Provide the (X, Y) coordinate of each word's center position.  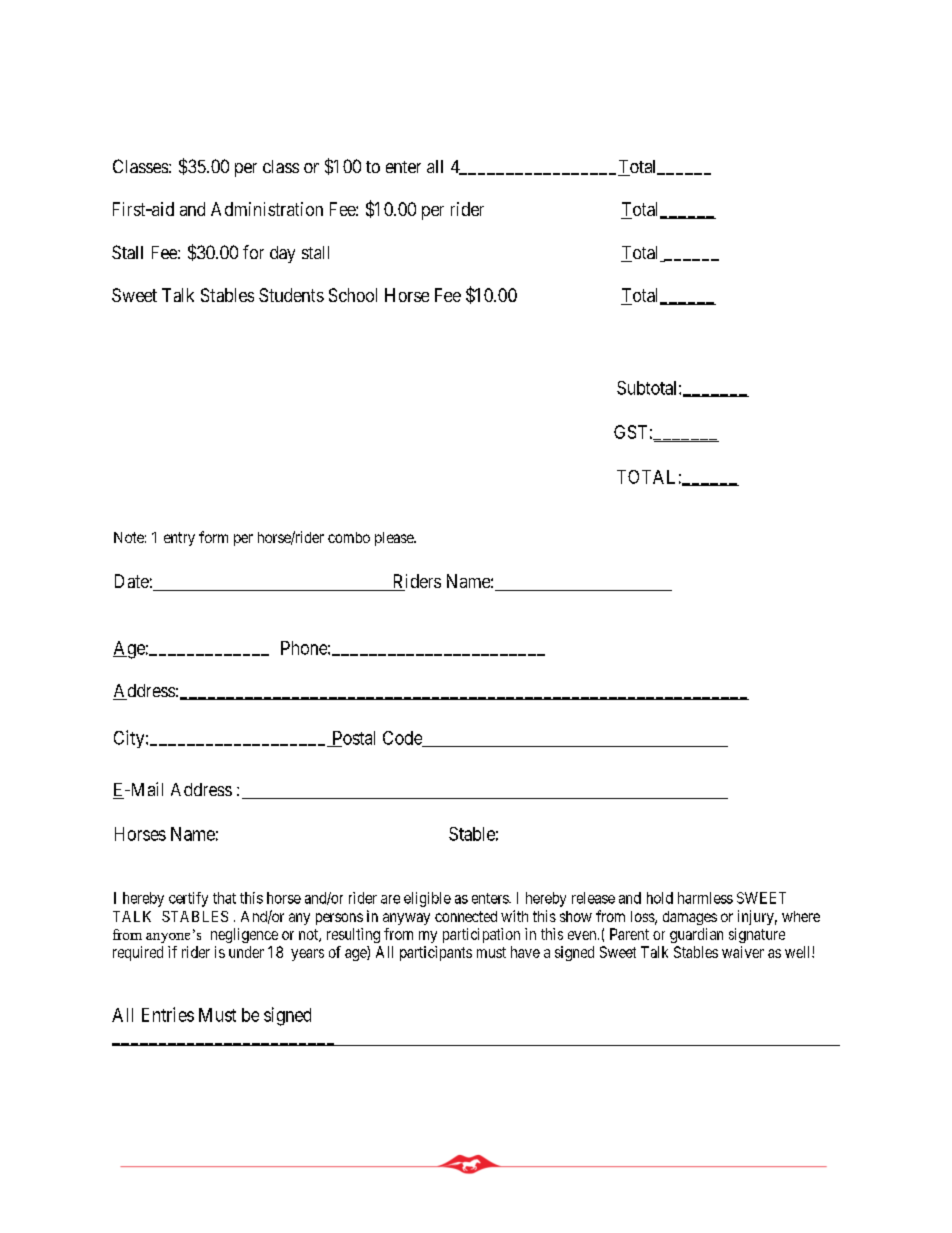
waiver (743, 952)
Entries (168, 1014)
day (282, 254)
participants (436, 953)
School (353, 295)
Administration (267, 209)
